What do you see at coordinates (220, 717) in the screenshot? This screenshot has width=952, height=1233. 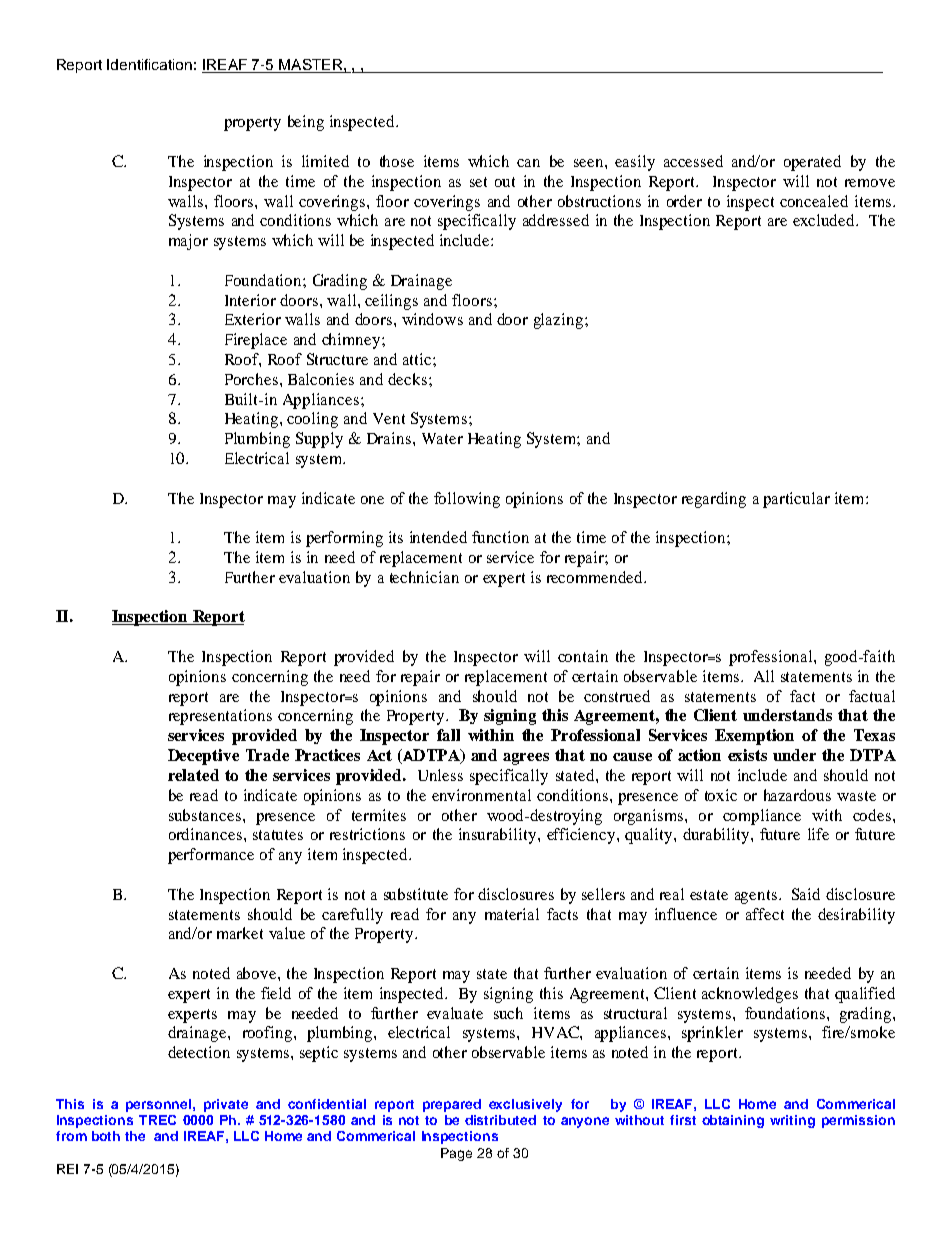 I see `representations` at bounding box center [220, 717].
